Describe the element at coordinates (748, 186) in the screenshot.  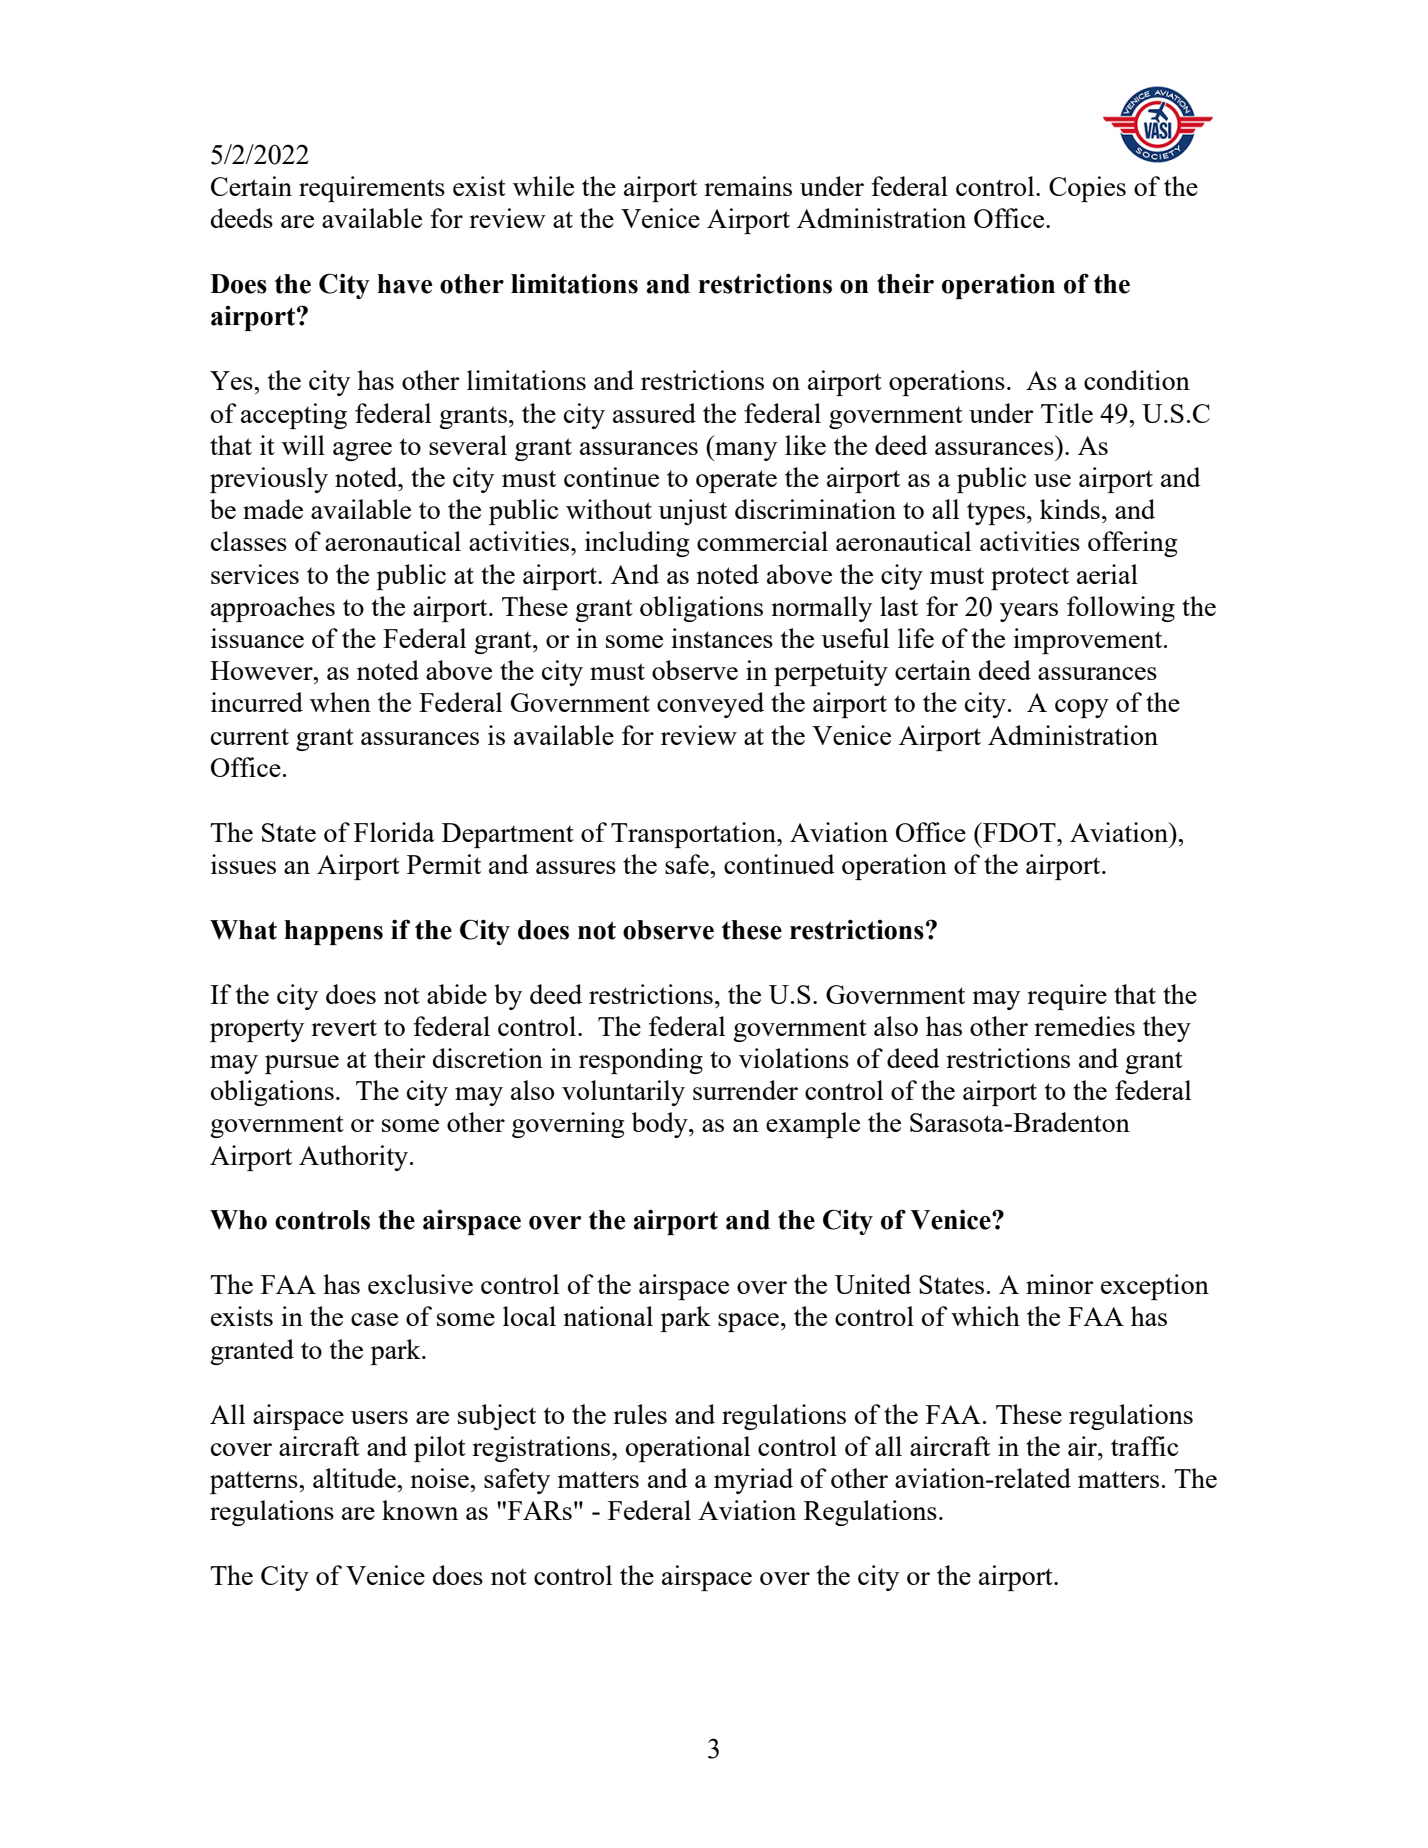
I see `remains` at that location.
